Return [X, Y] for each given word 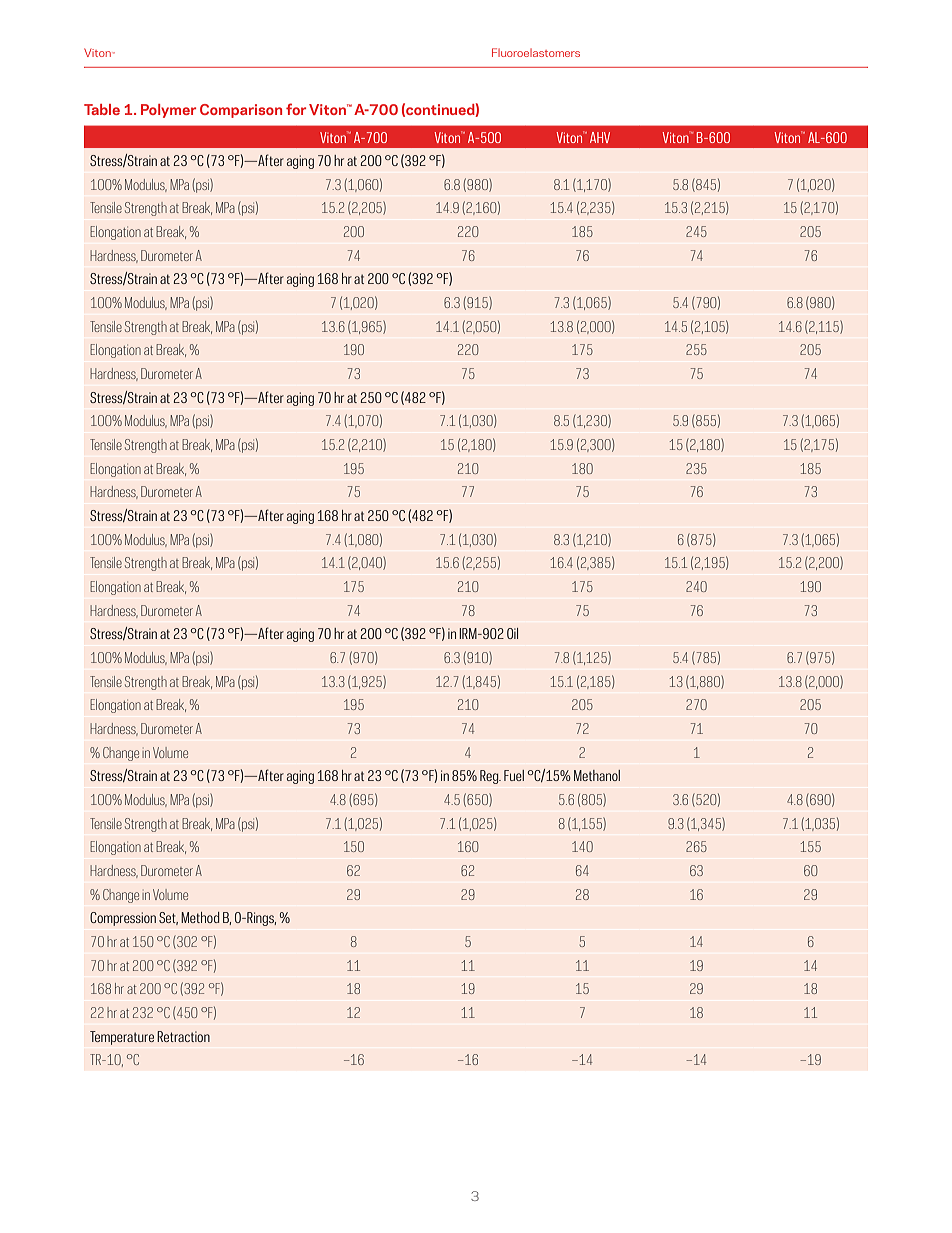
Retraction [183, 1036]
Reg [490, 777]
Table [102, 109]
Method [200, 917]
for [296, 109]
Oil [512, 633]
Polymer [168, 111]
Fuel [514, 775]
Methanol [597, 775]
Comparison [241, 111]
